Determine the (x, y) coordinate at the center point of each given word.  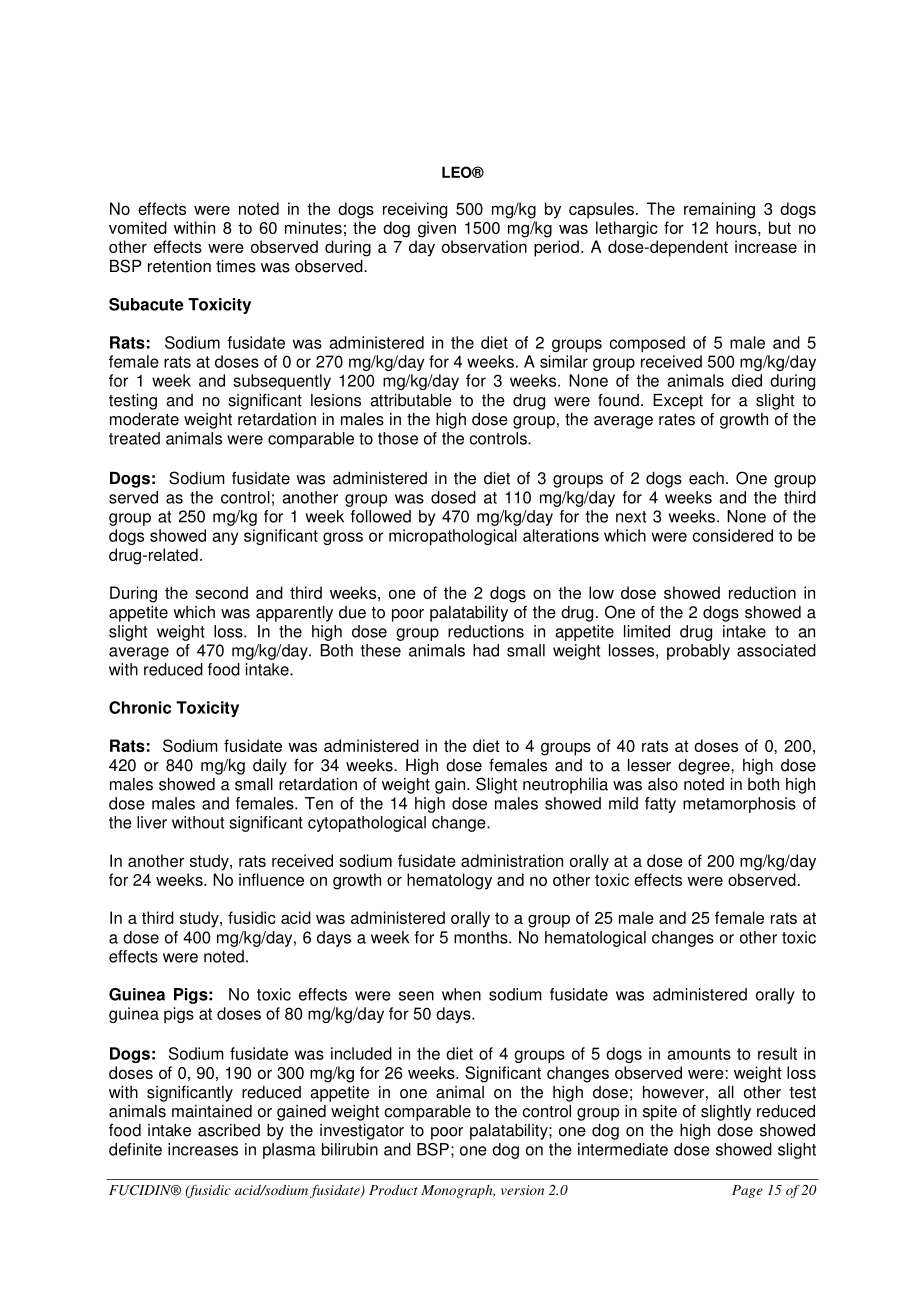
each (706, 478)
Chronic (140, 707)
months (482, 937)
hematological (595, 939)
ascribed (229, 1130)
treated (134, 438)
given (437, 229)
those (398, 438)
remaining (719, 210)
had (486, 650)
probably (698, 652)
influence (271, 879)
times (236, 266)
